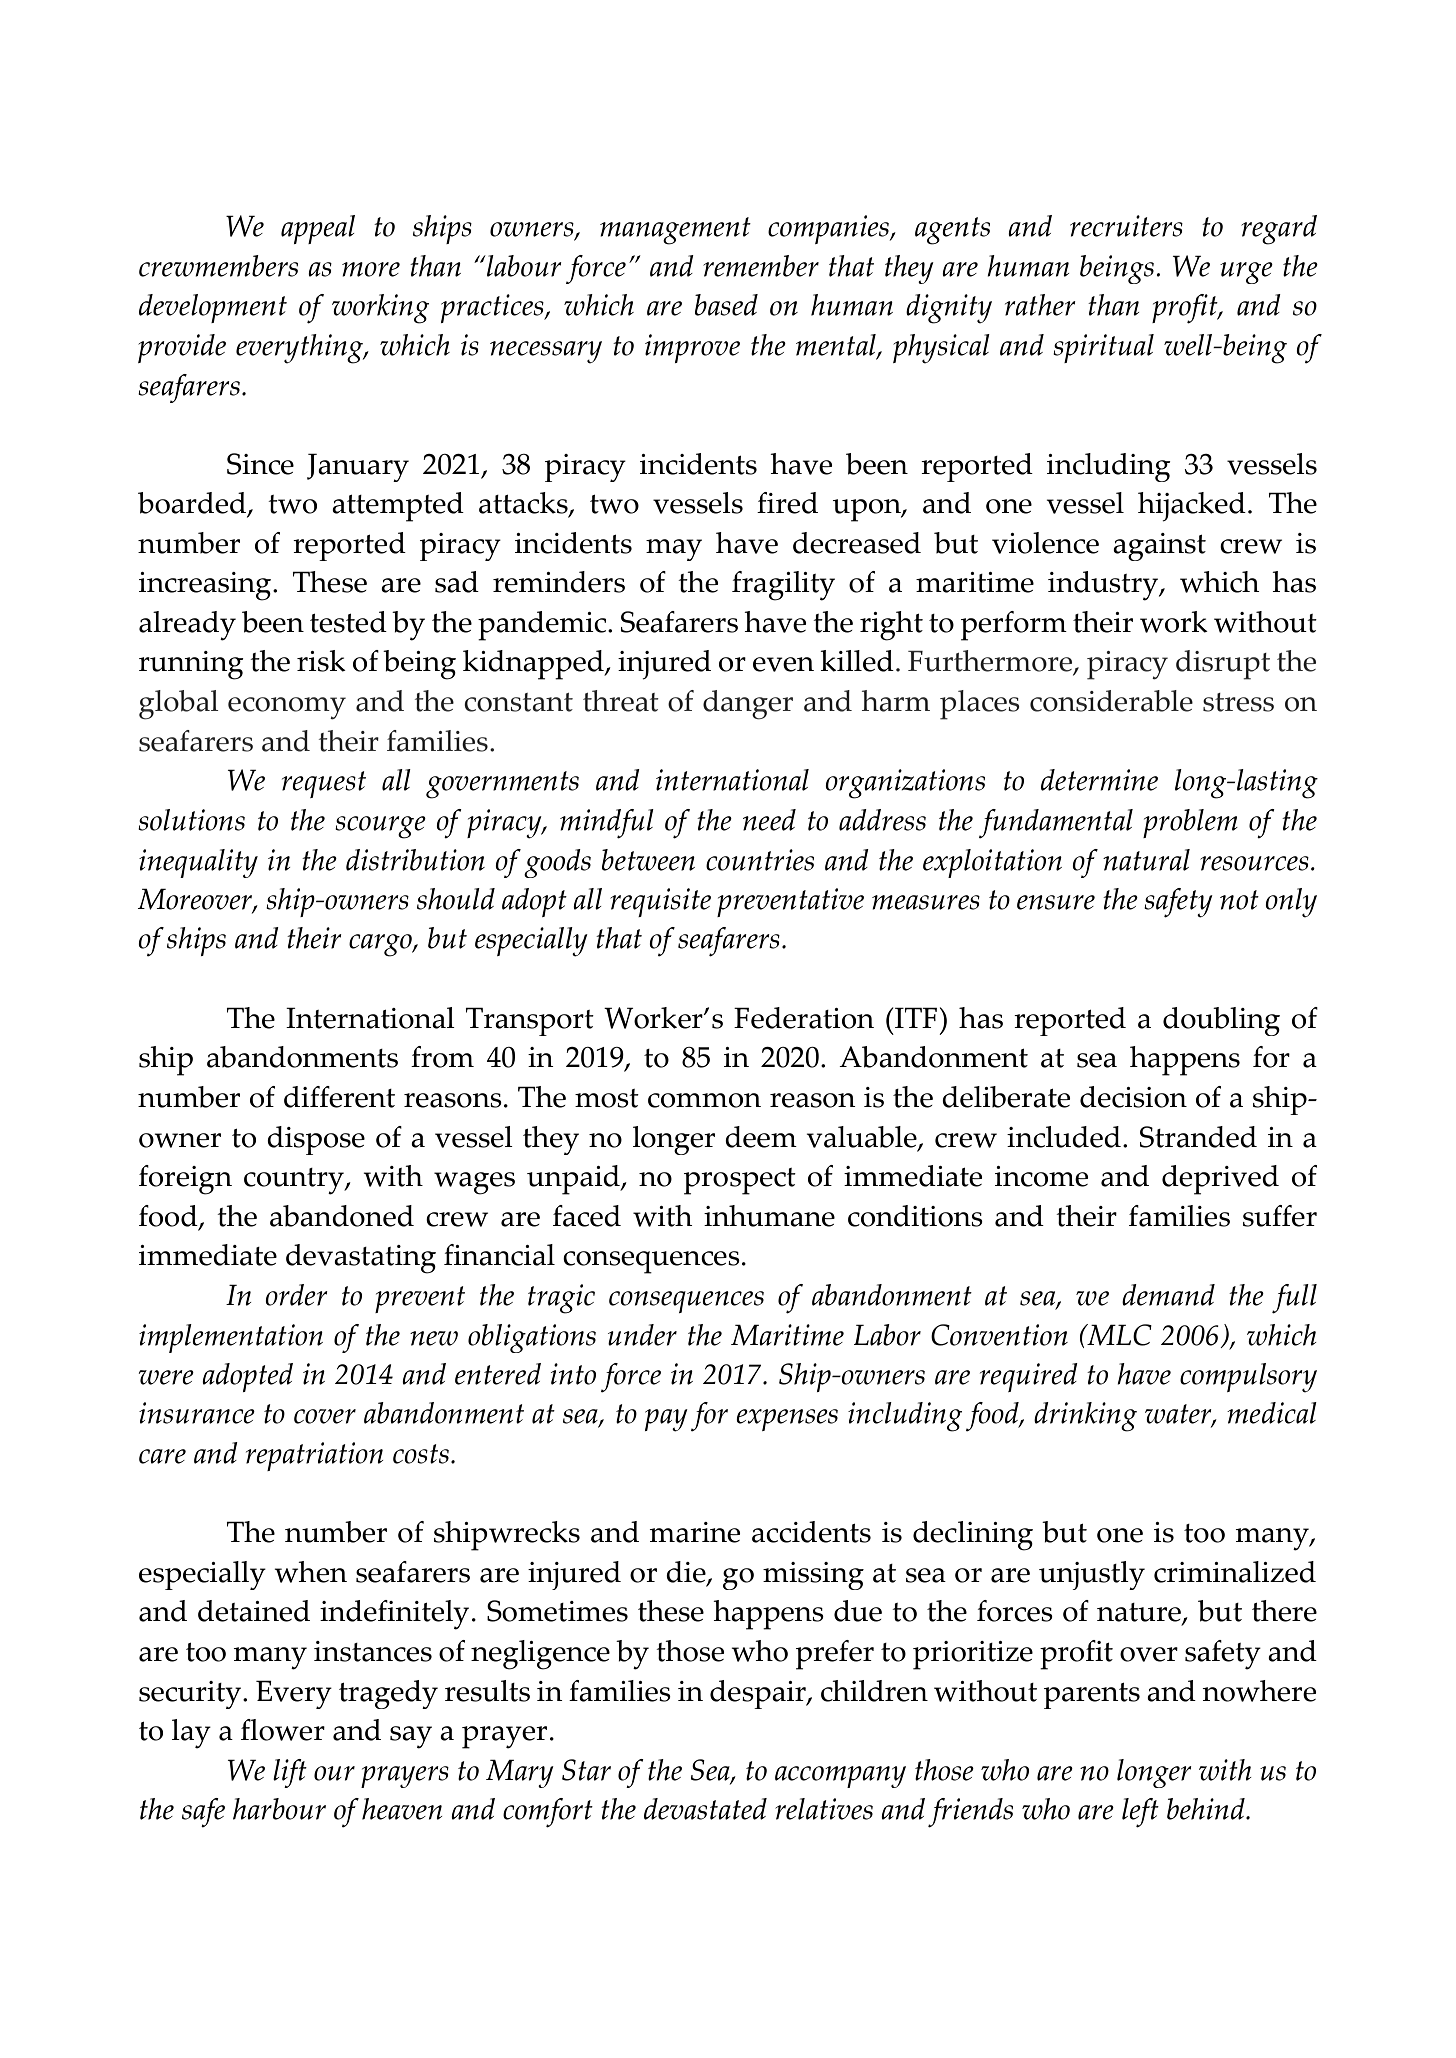  Describe the element at coordinates (318, 229) in the page. I see `appeal` at that location.
